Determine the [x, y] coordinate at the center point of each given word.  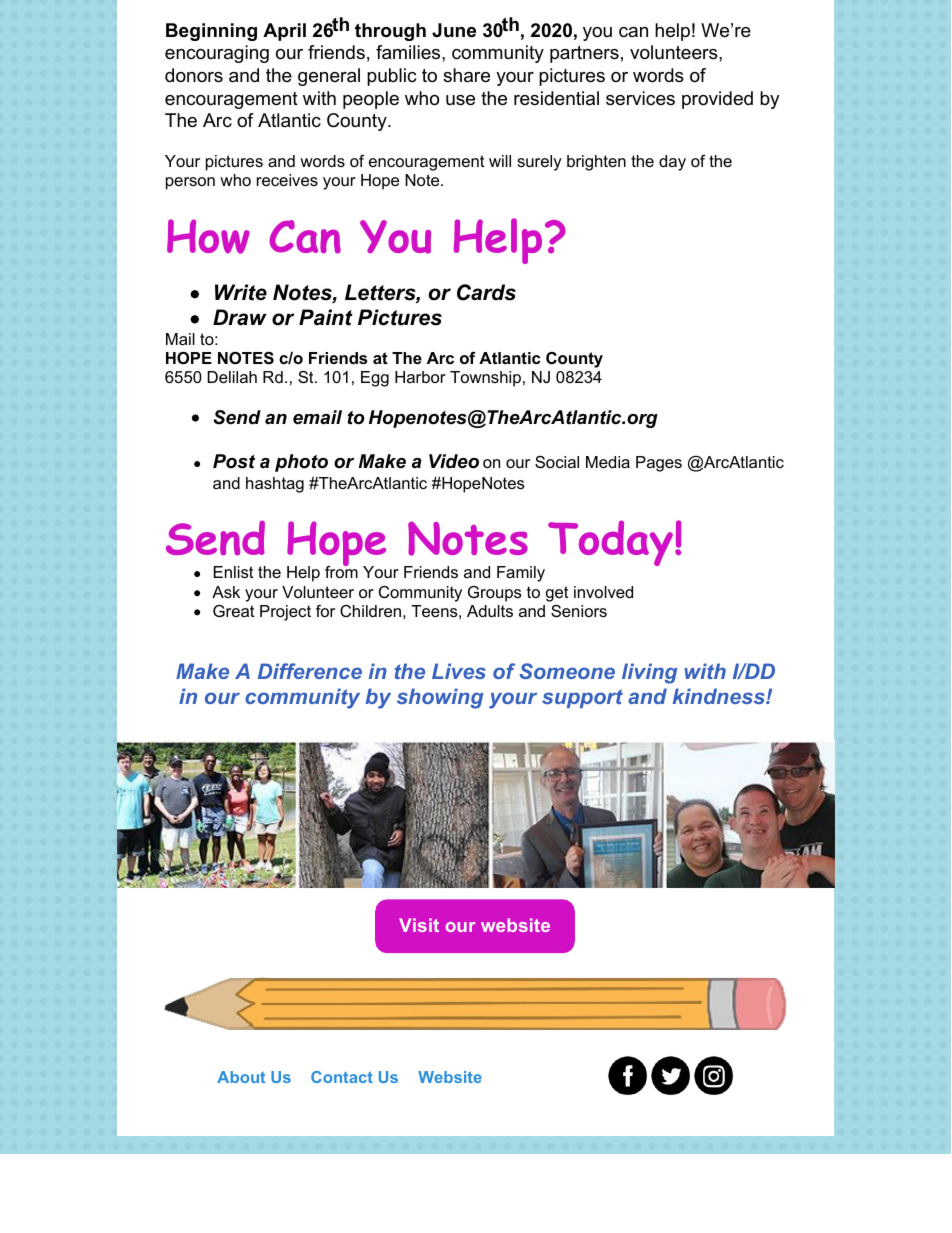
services [640, 98]
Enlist [234, 572]
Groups [494, 594]
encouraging [217, 54]
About [241, 1077]
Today [612, 543]
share [466, 75]
